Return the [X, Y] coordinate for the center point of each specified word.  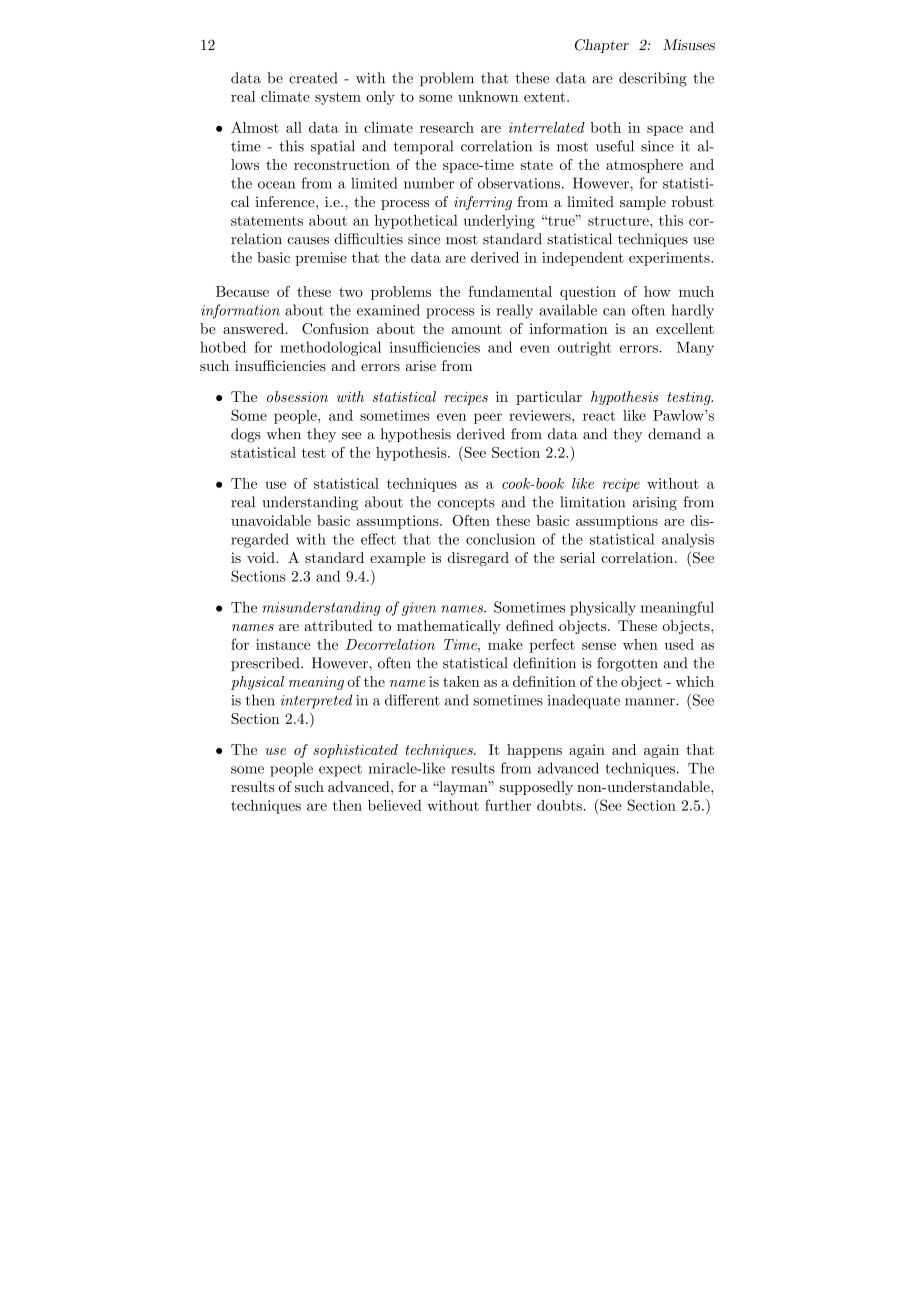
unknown [488, 96]
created [313, 78]
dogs [246, 435]
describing [653, 79]
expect [340, 770]
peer [488, 418]
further [508, 805]
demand [674, 434]
